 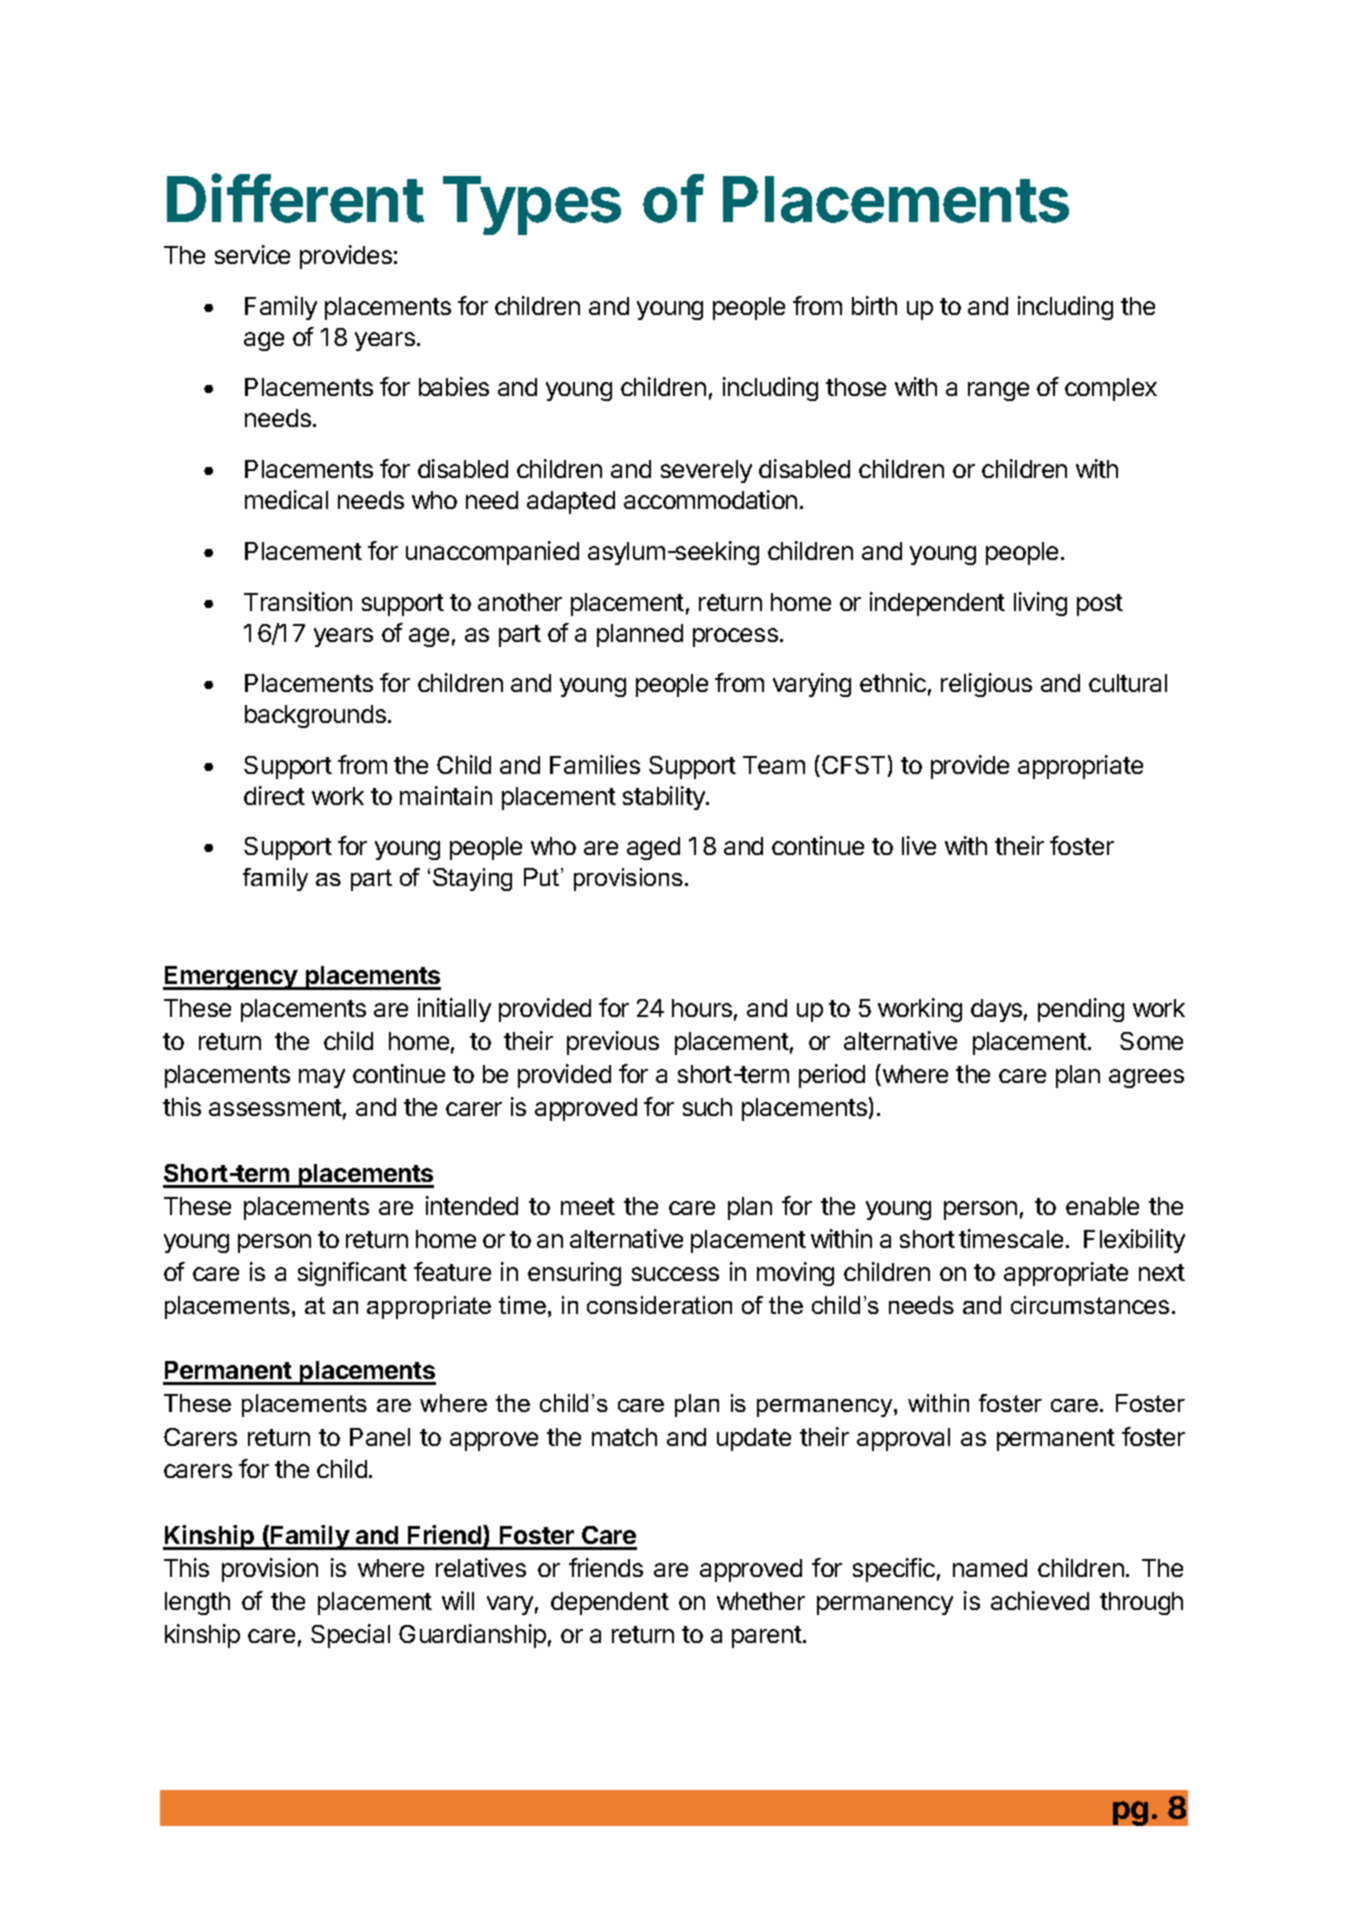 I want to click on process, so click(x=735, y=637).
